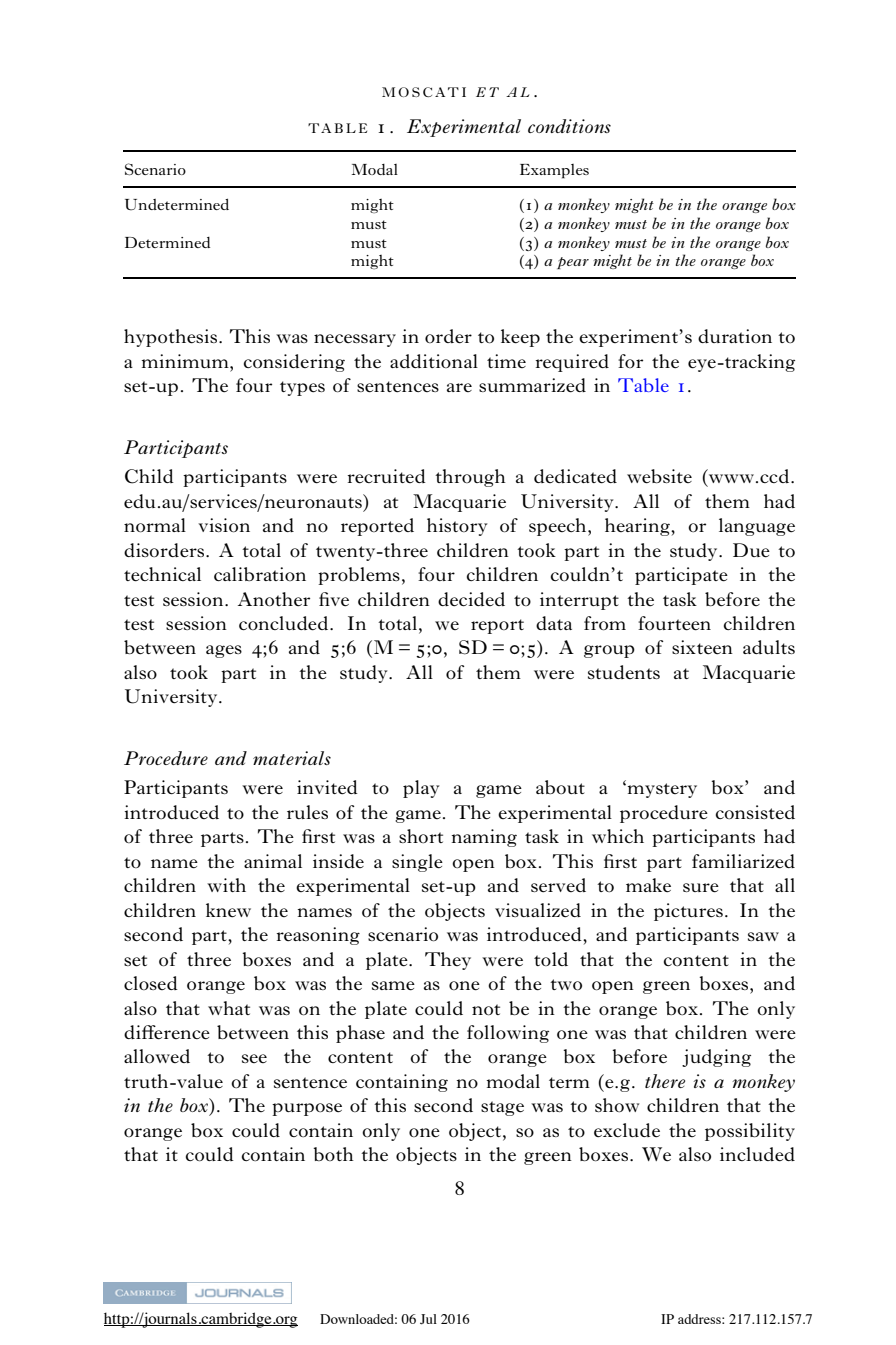 Image resolution: width=896 pixels, height=1345 pixels. Describe the element at coordinates (172, 338) in the document. I see `hypothesis` at that location.
